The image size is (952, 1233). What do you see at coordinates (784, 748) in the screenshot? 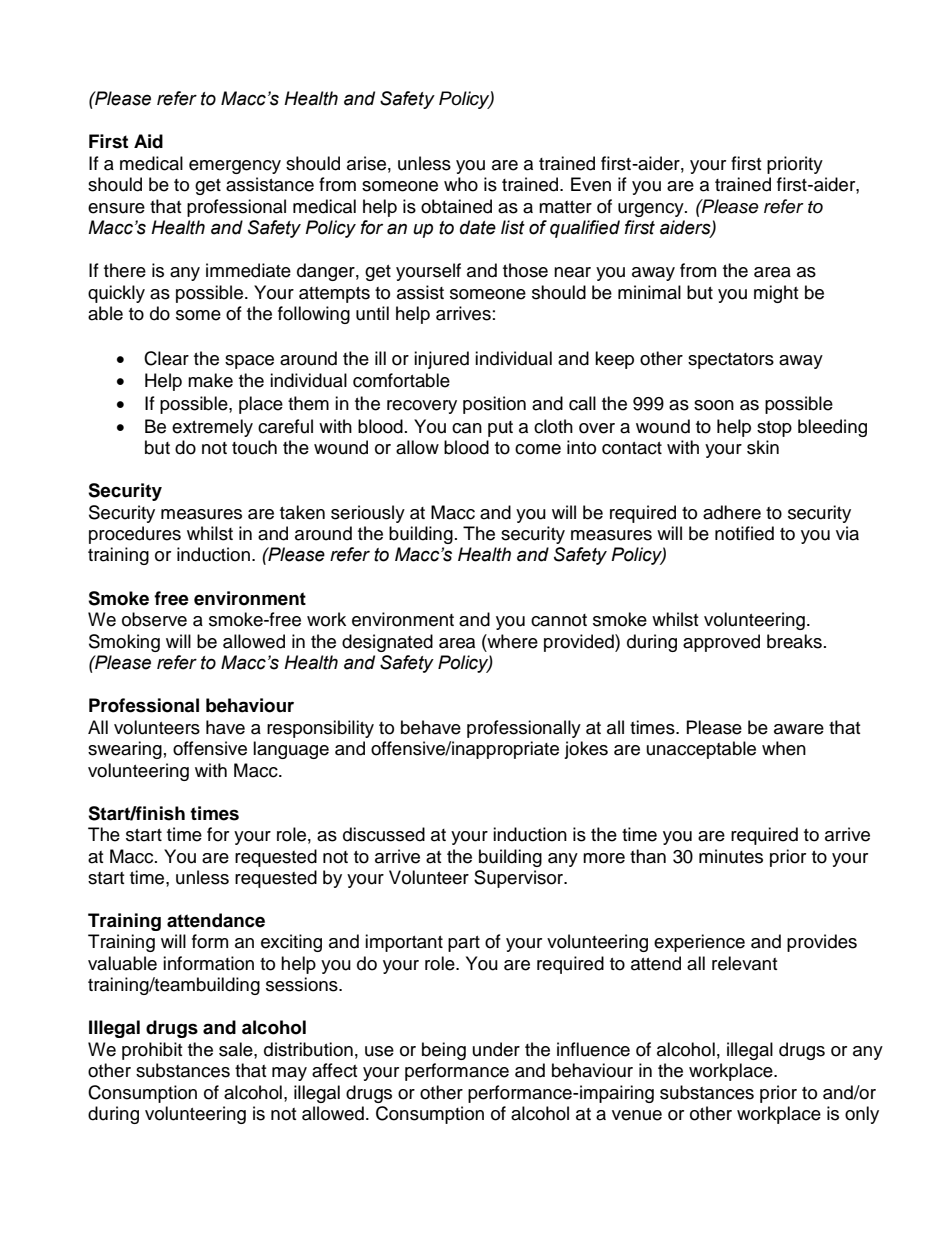
I see `when` at bounding box center [784, 748].
